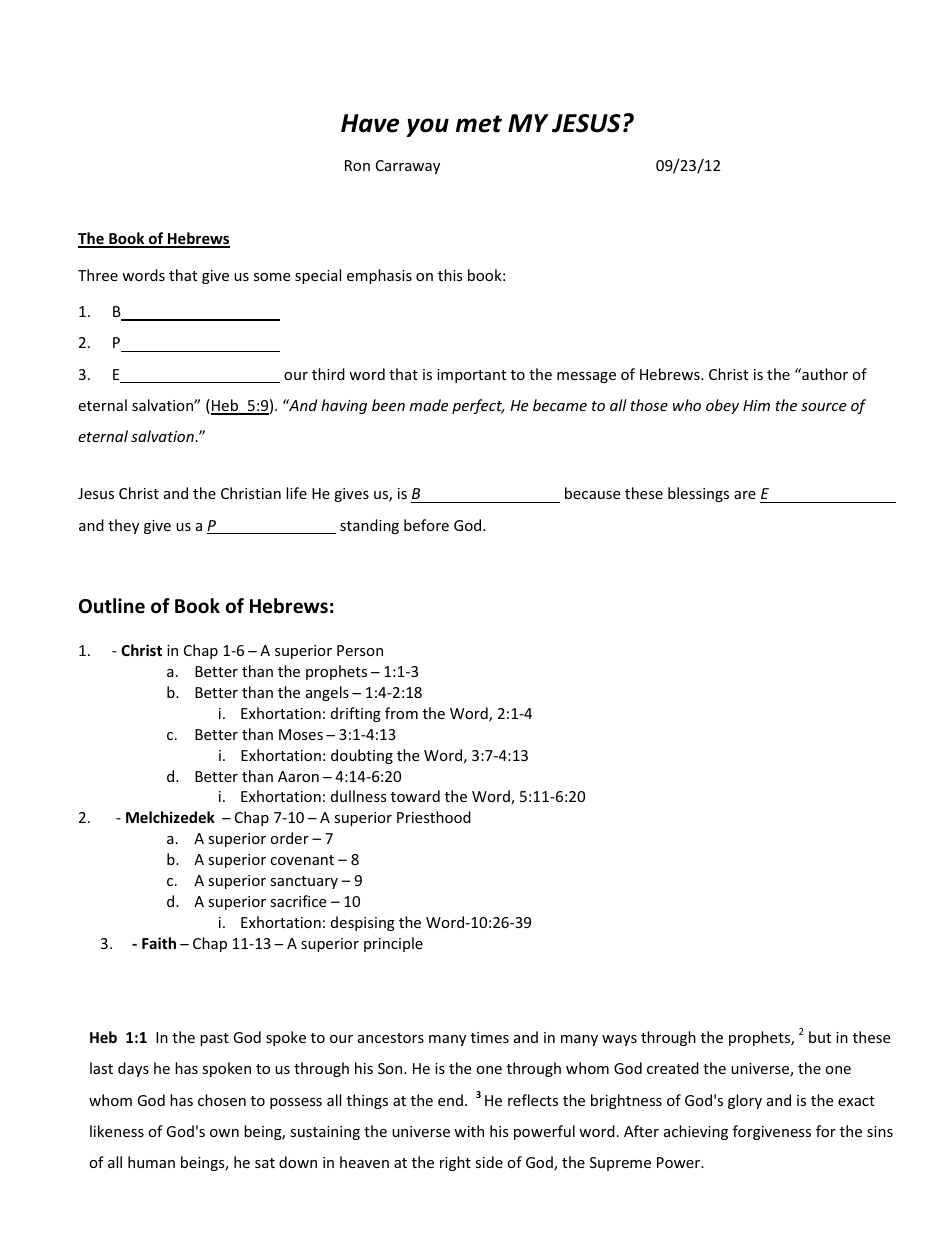 Image resolution: width=952 pixels, height=1233 pixels. I want to click on chosen, so click(222, 1100).
